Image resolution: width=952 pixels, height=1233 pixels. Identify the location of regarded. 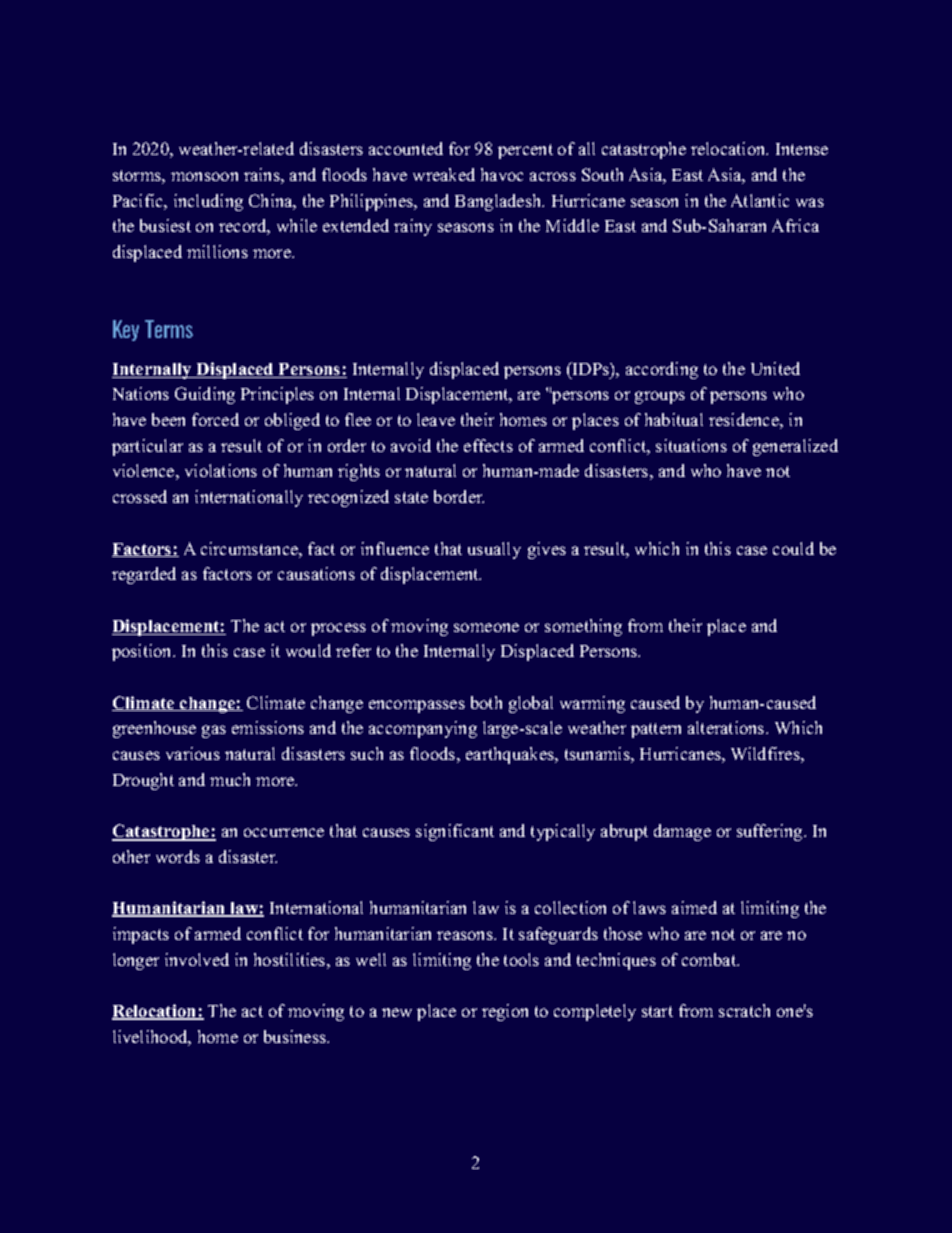
(144, 575).
